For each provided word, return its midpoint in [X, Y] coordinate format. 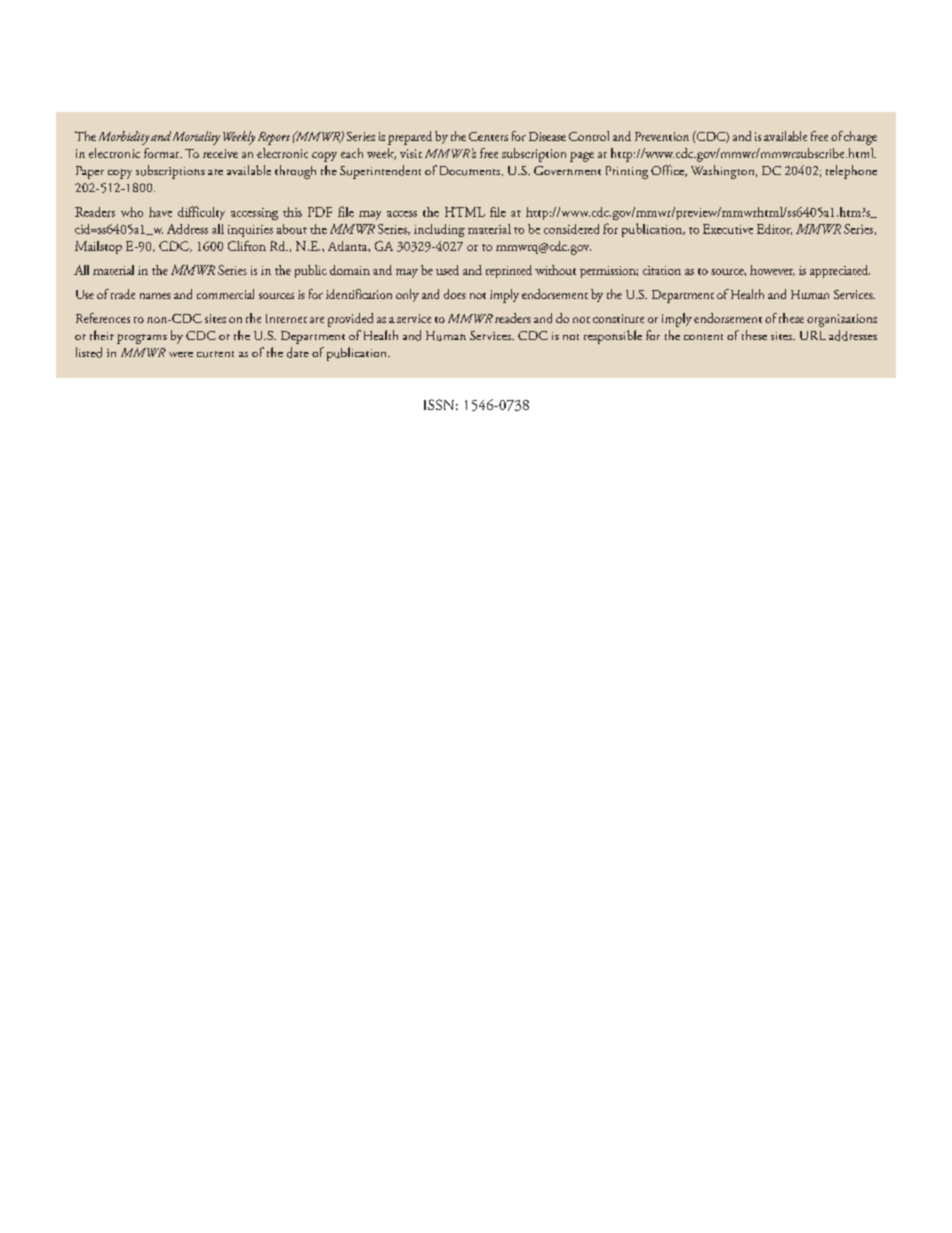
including [439, 230]
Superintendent [380, 172]
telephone [851, 172]
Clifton [247, 246]
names [155, 296]
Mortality [196, 138]
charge [860, 138]
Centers [488, 136]
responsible [613, 337]
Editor [774, 229]
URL [813, 335]
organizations [842, 320]
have [160, 212]
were [181, 354]
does [455, 294]
